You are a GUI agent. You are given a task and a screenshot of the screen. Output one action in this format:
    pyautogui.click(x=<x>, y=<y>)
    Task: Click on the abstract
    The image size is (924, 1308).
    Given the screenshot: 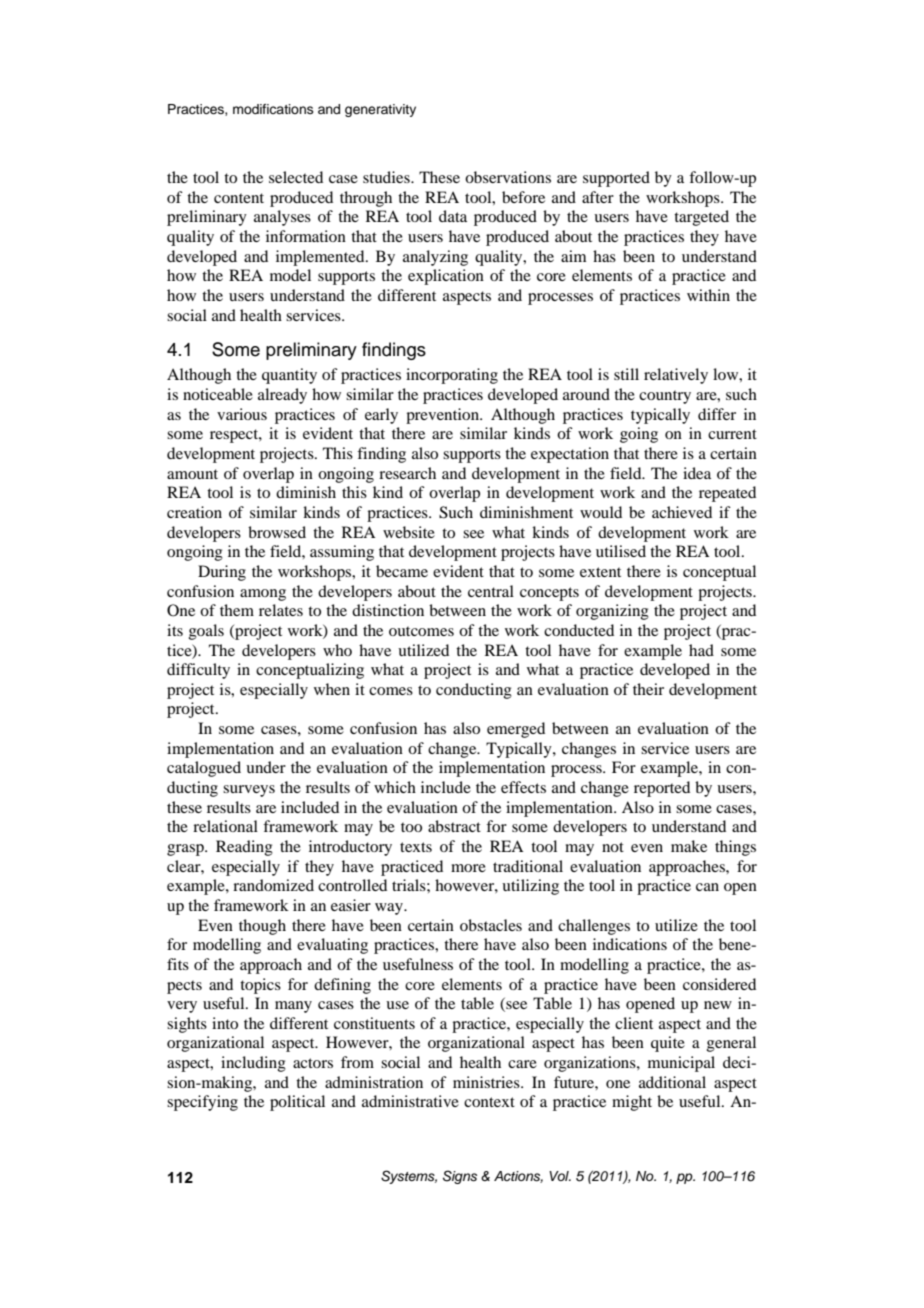 What is the action you would take?
    pyautogui.click(x=454, y=826)
